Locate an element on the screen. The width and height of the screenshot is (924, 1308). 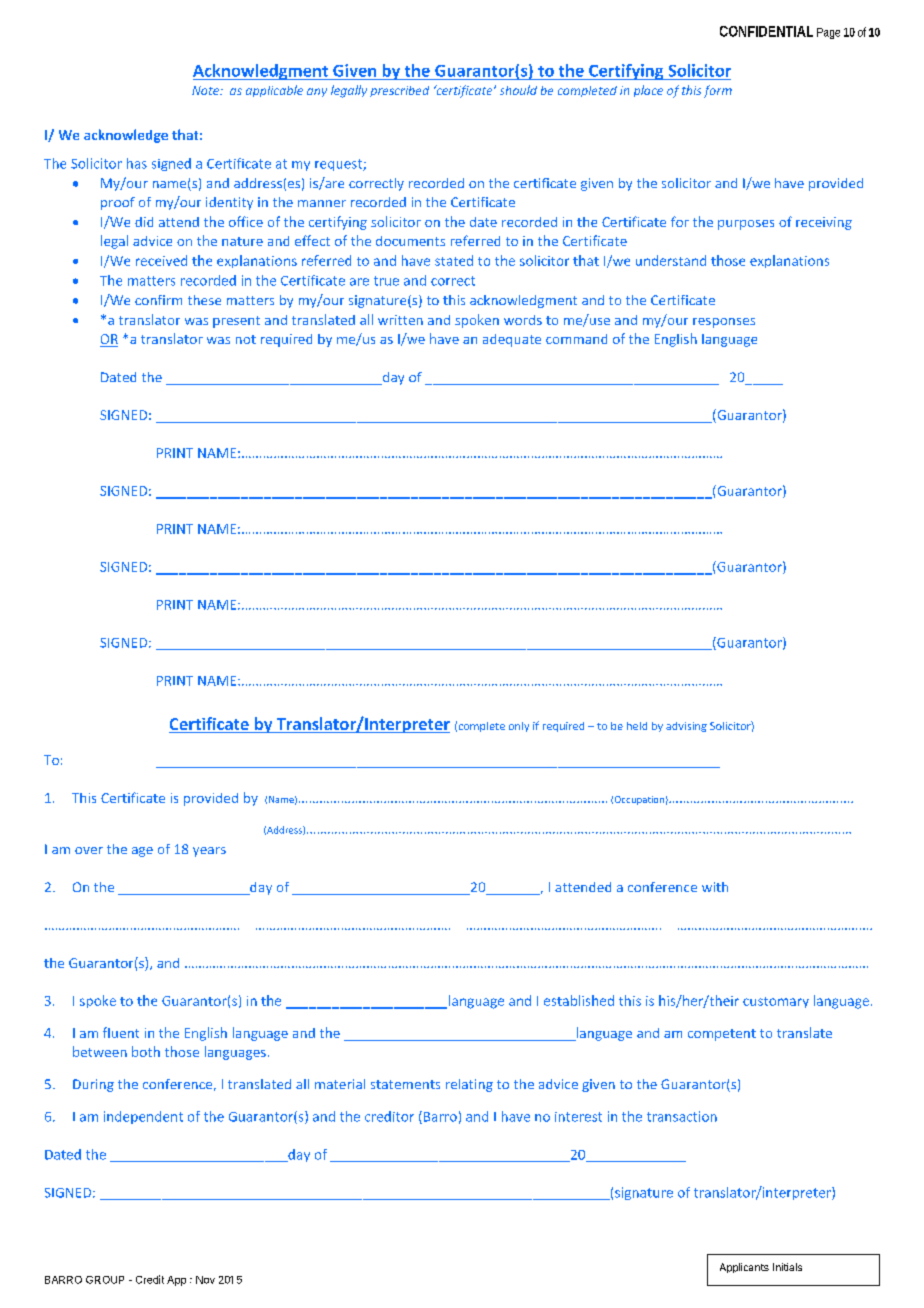
years is located at coordinates (209, 852).
